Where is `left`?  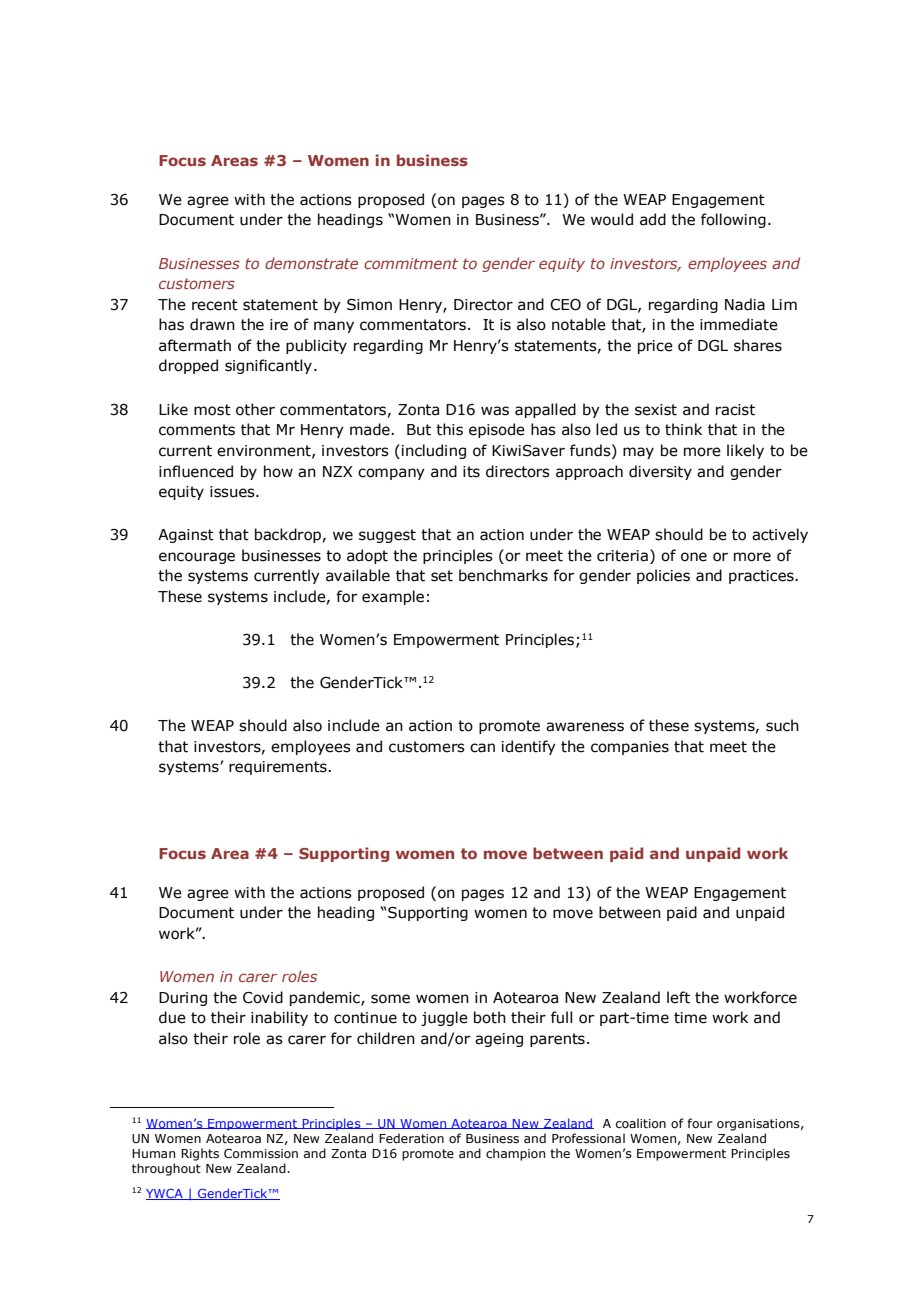
left is located at coordinates (678, 997).
